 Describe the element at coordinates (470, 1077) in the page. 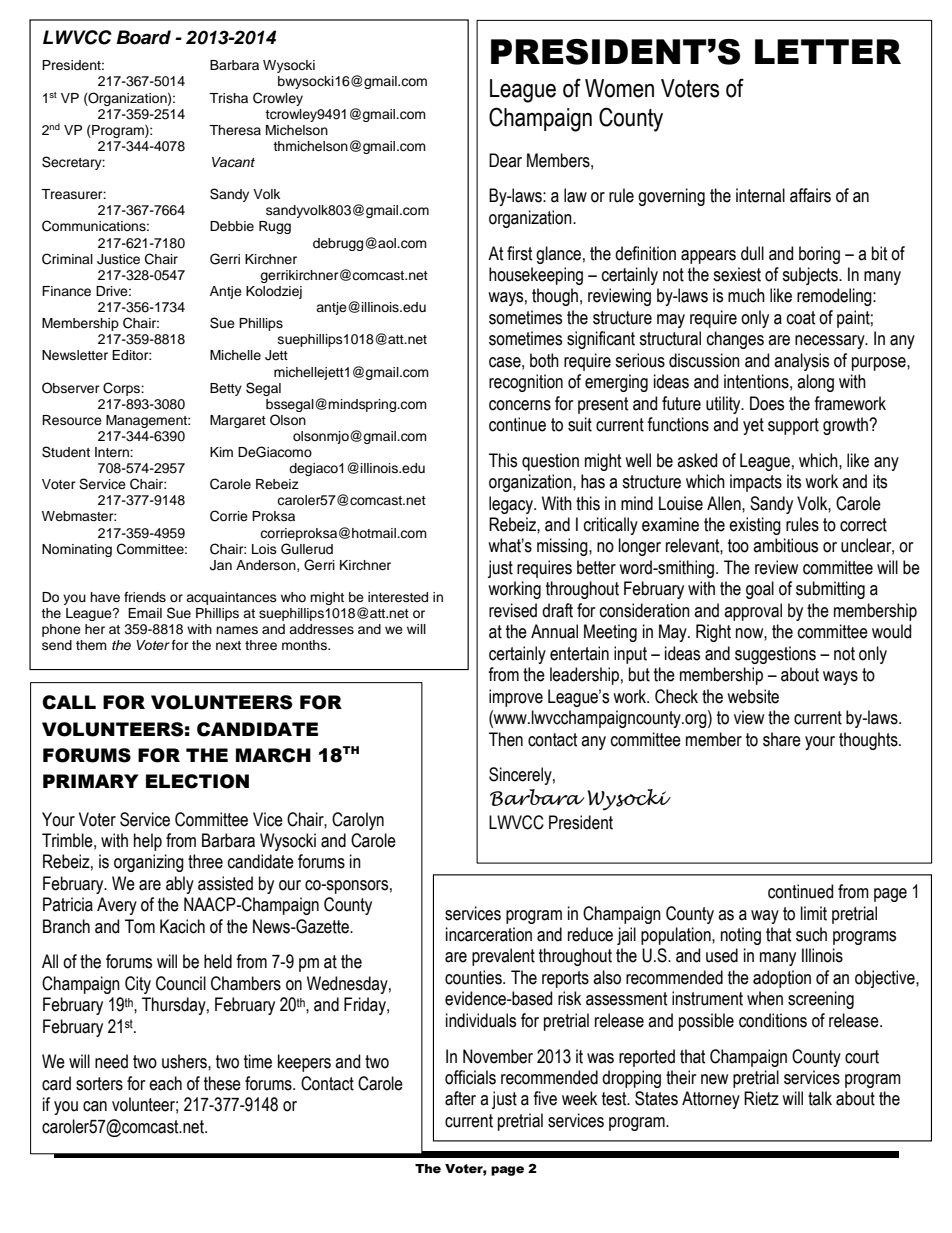

I see `officials` at that location.
